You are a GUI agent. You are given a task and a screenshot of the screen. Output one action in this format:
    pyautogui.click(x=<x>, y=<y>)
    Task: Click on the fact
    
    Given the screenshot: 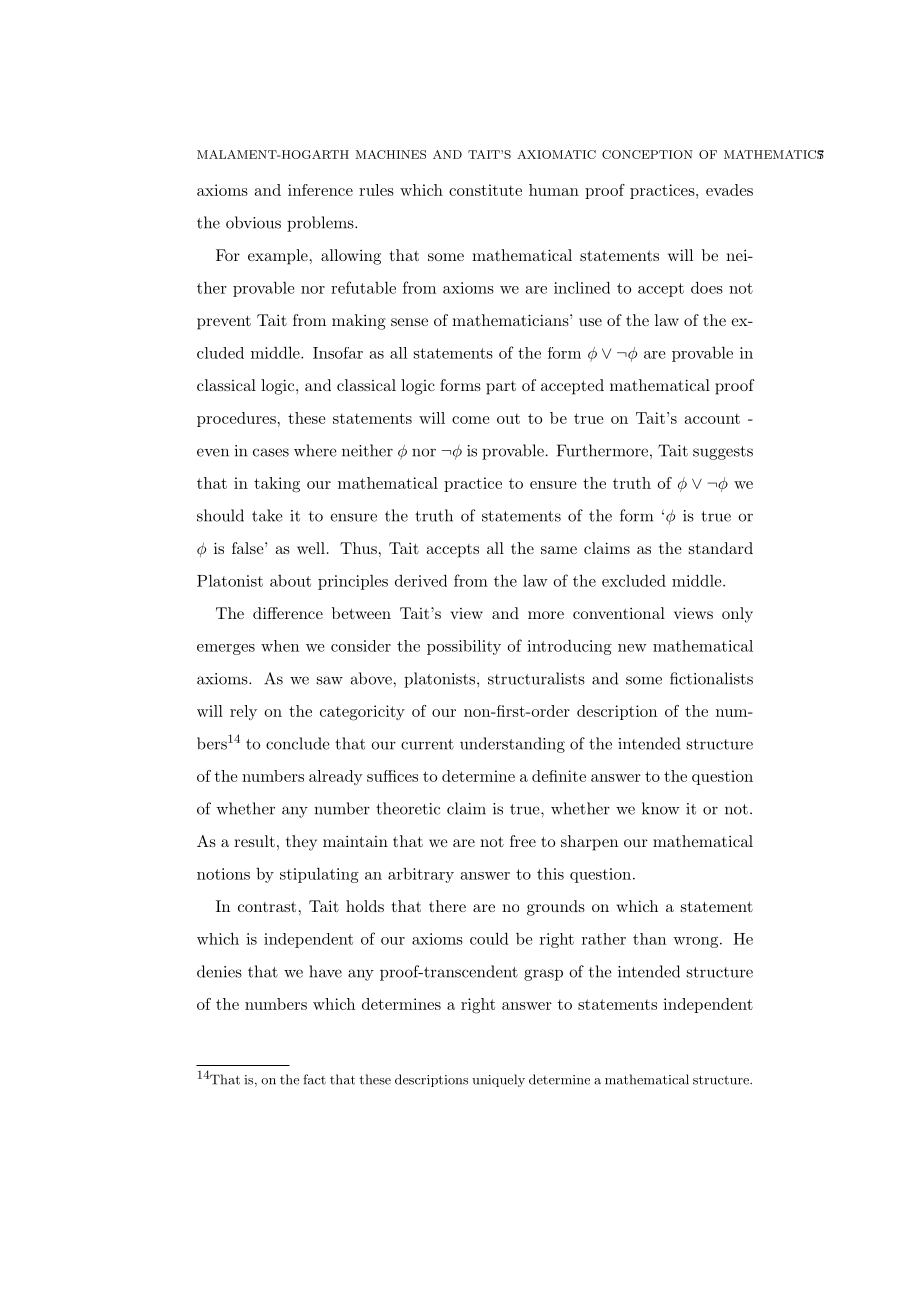 What is the action you would take?
    pyautogui.click(x=314, y=1079)
